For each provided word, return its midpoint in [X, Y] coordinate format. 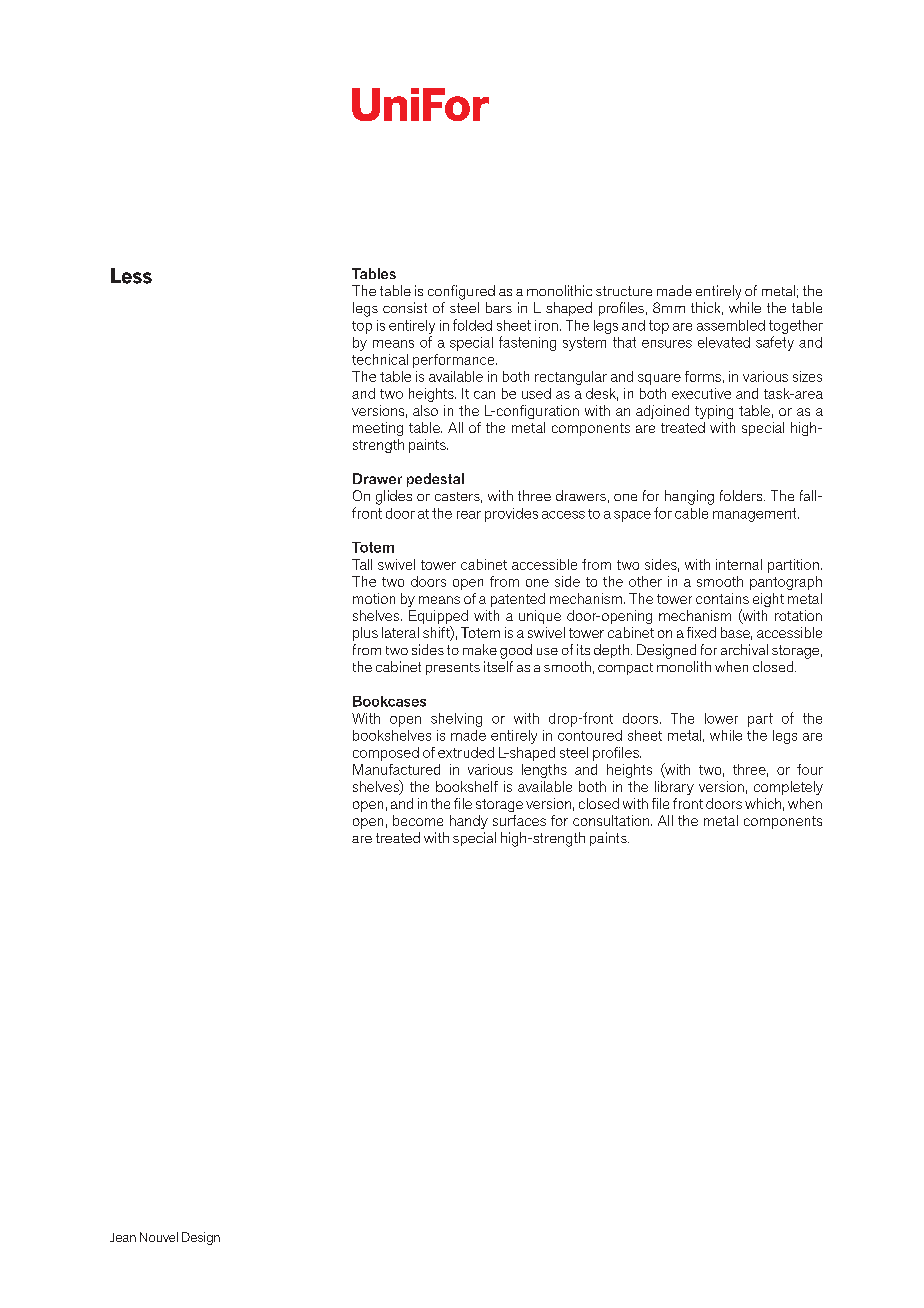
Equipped [438, 618]
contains [722, 598]
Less [131, 276]
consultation [611, 820]
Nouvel [159, 1237]
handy [469, 822]
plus [365, 634]
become [418, 820]
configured [461, 292]
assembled [731, 325]
